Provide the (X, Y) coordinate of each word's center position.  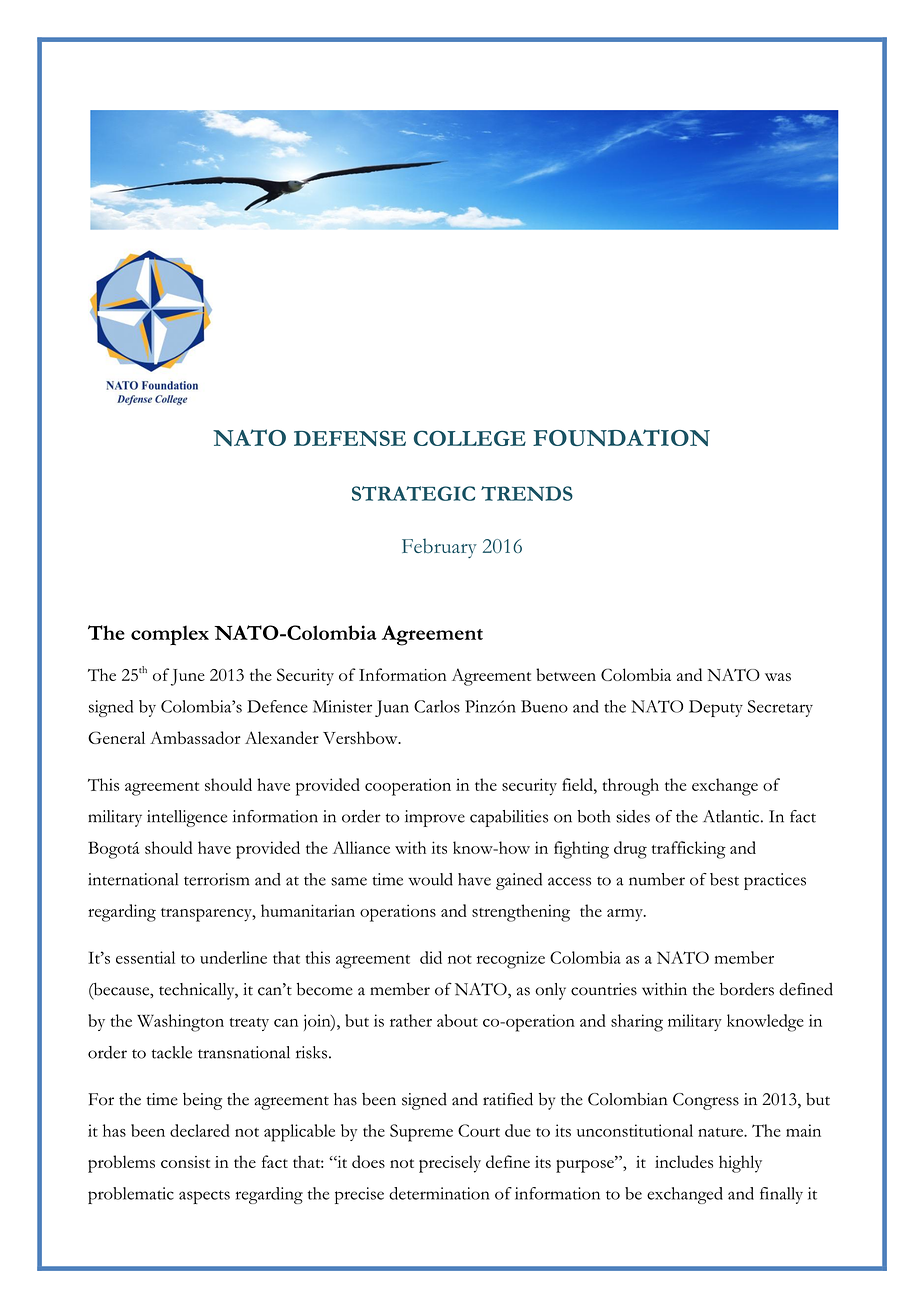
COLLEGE (470, 438)
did (431, 957)
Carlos (437, 706)
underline (233, 957)
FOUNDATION (621, 437)
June (188, 677)
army (626, 915)
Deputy (716, 708)
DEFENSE (350, 438)
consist (185, 1162)
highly (740, 1164)
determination (439, 1193)
